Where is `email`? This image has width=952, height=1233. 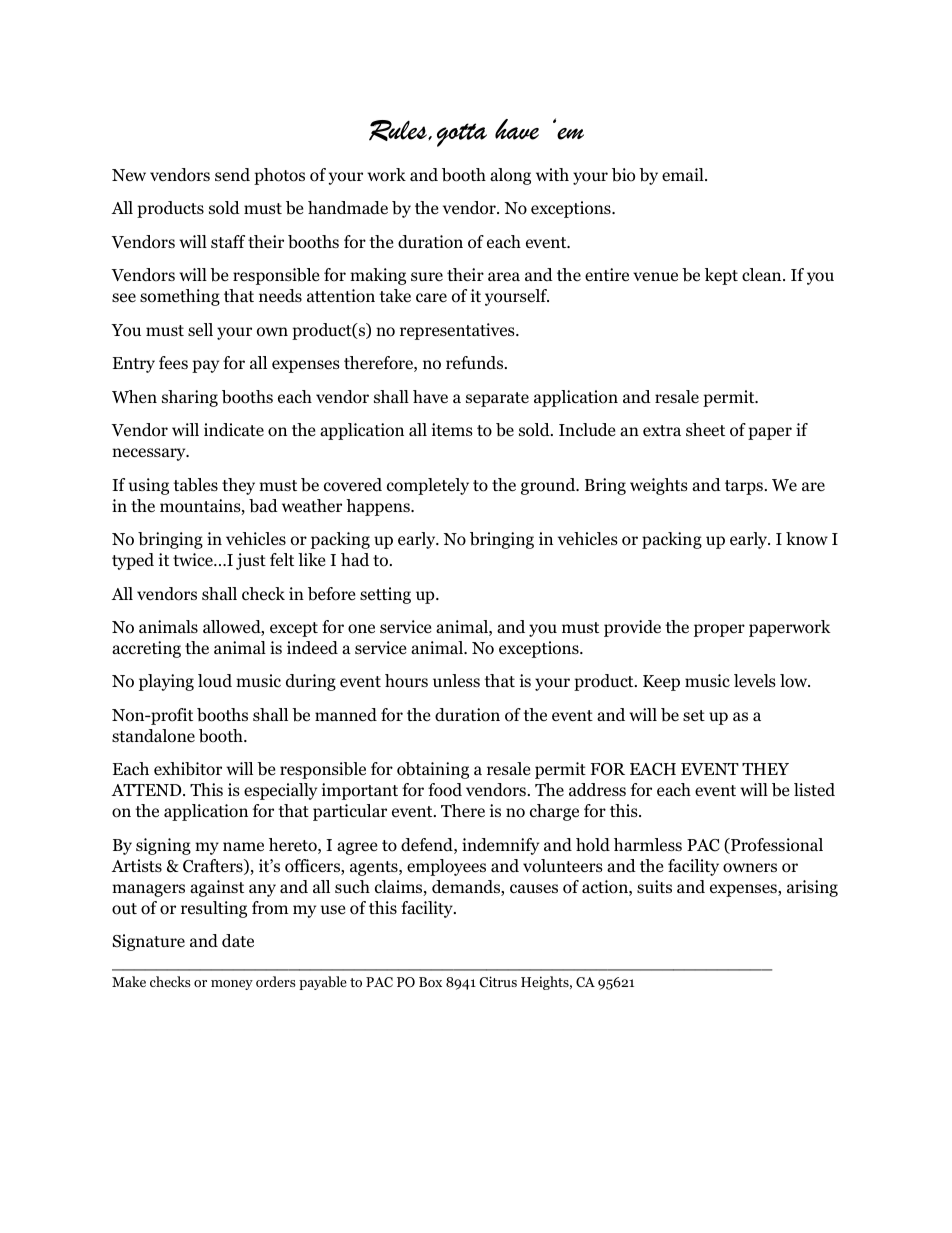 email is located at coordinates (684, 175).
